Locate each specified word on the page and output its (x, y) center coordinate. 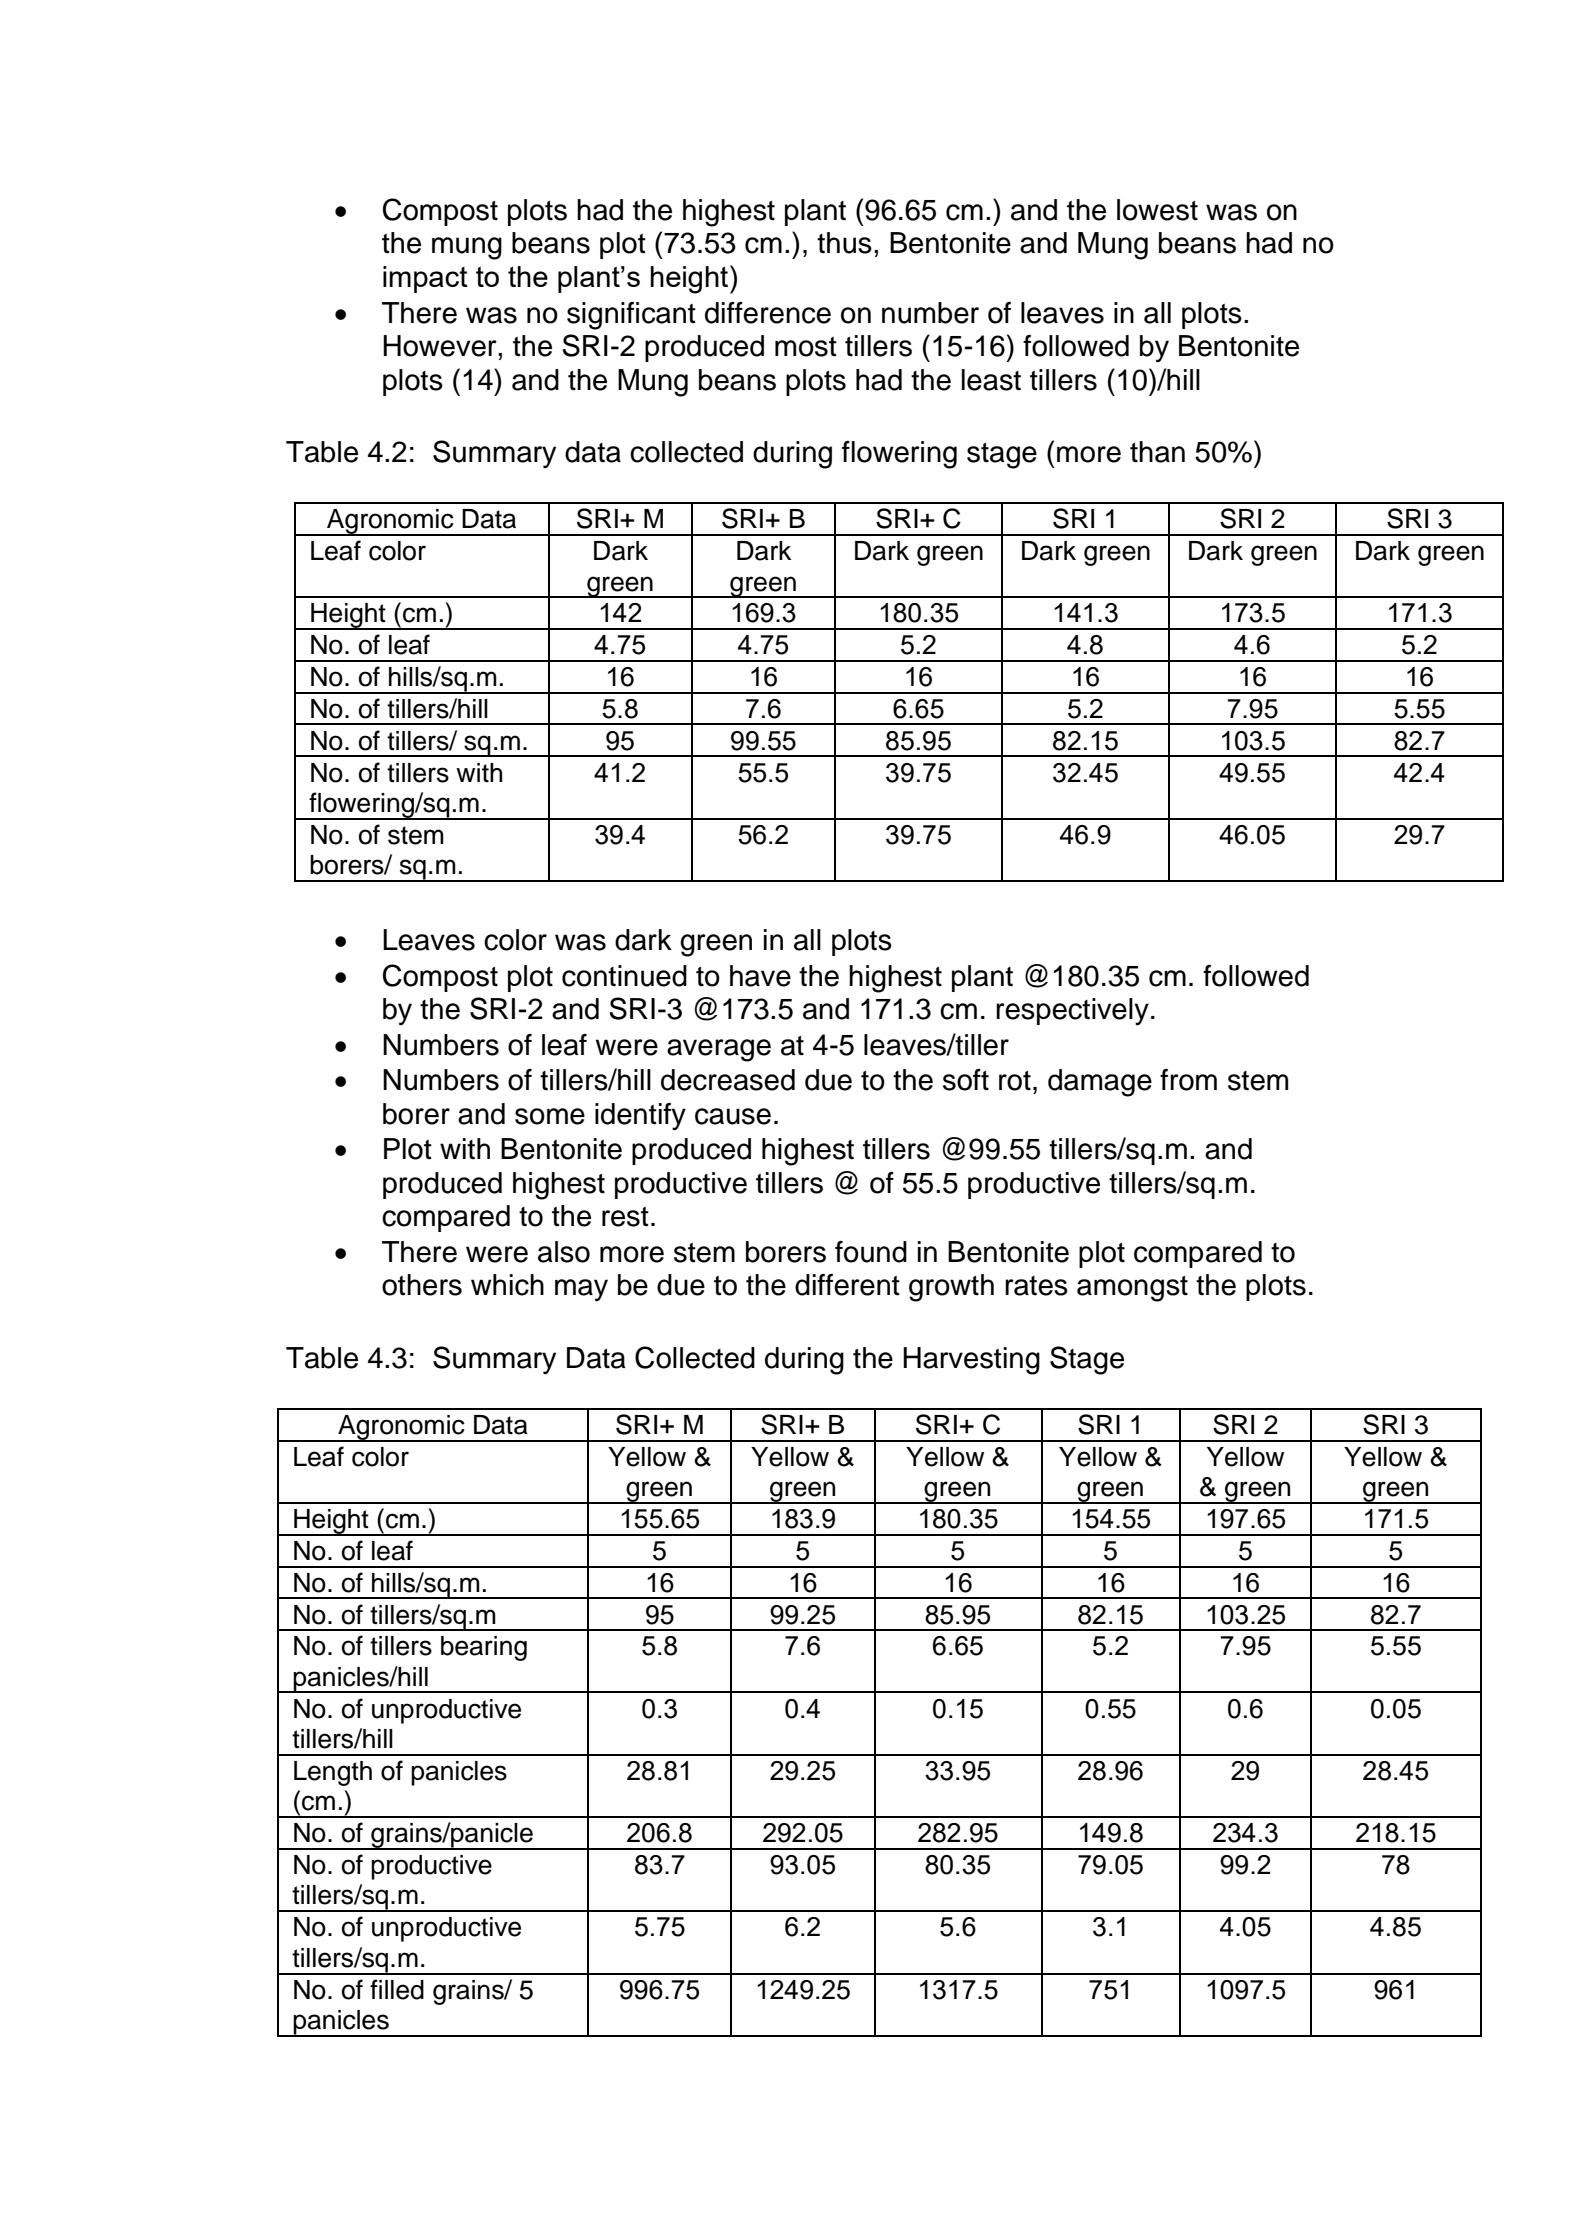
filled (397, 1989)
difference (768, 313)
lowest (1157, 210)
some (550, 1116)
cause (733, 1116)
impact (425, 279)
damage (1100, 1083)
